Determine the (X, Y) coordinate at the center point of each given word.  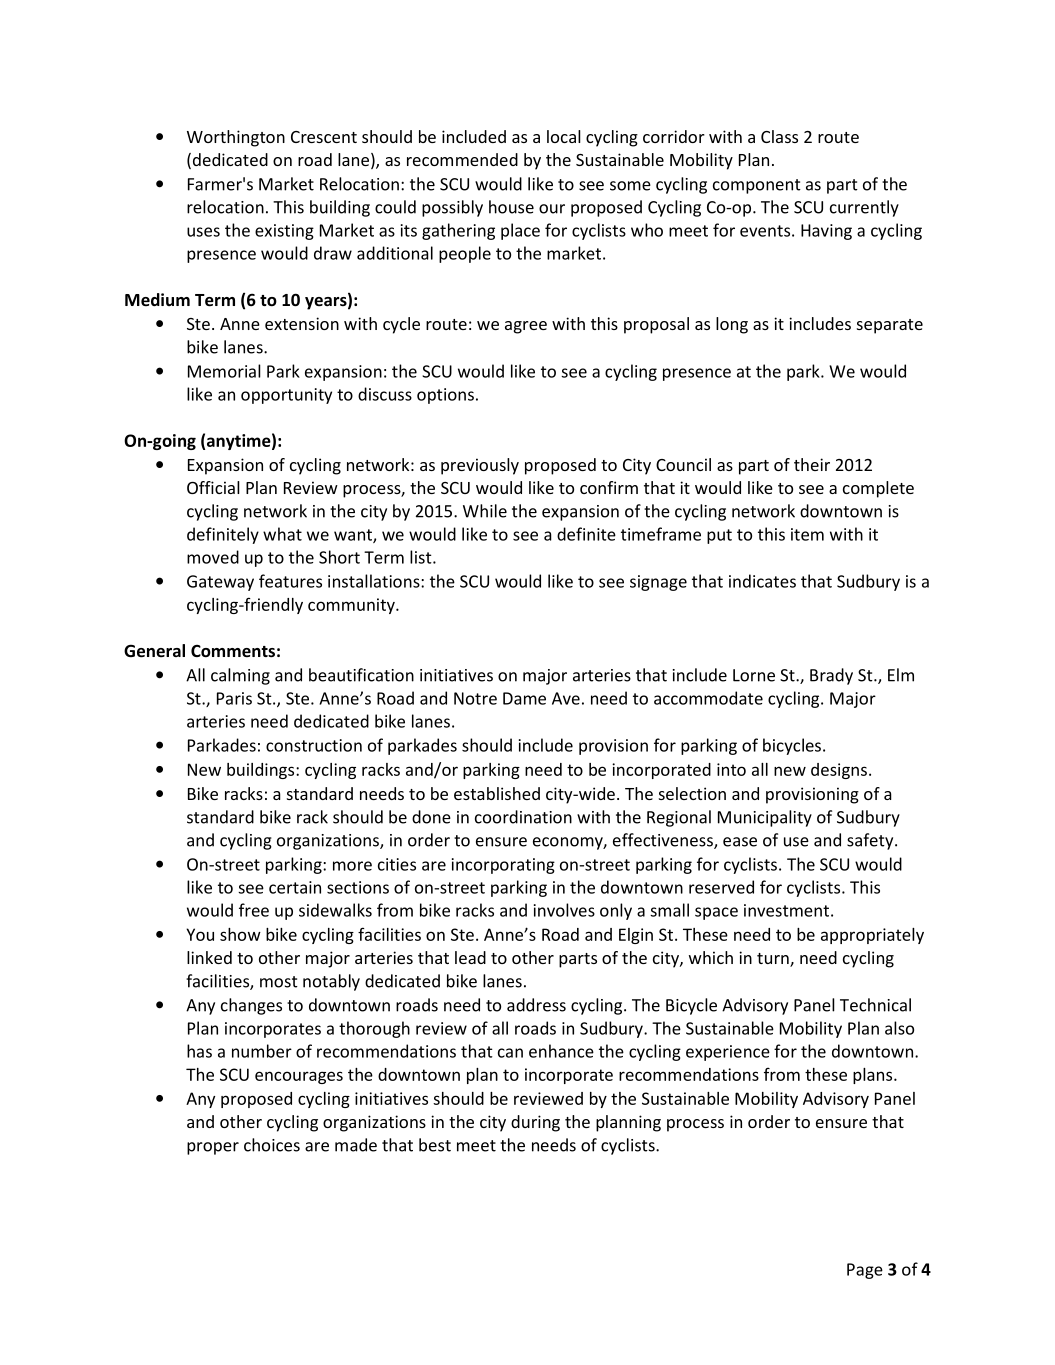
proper (213, 1148)
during (535, 1123)
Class (779, 136)
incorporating (503, 866)
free (254, 910)
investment (786, 910)
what (282, 534)
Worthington (236, 138)
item (807, 534)
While (485, 511)
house (511, 207)
